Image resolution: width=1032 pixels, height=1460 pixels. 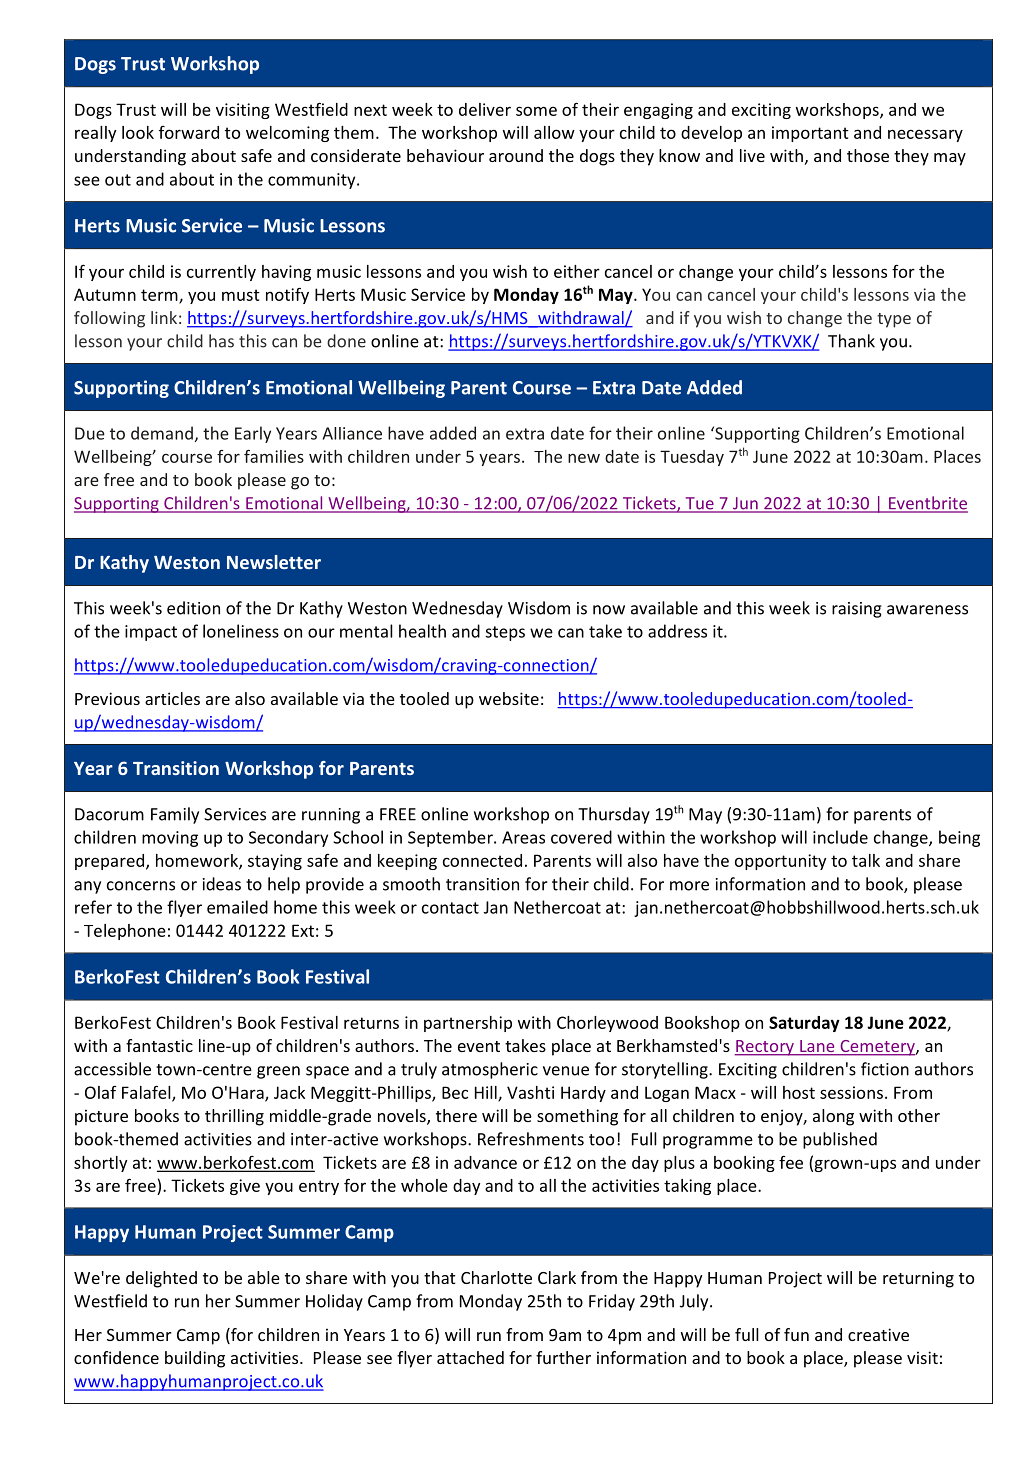 What do you see at coordinates (195, 1359) in the screenshot?
I see `building` at bounding box center [195, 1359].
